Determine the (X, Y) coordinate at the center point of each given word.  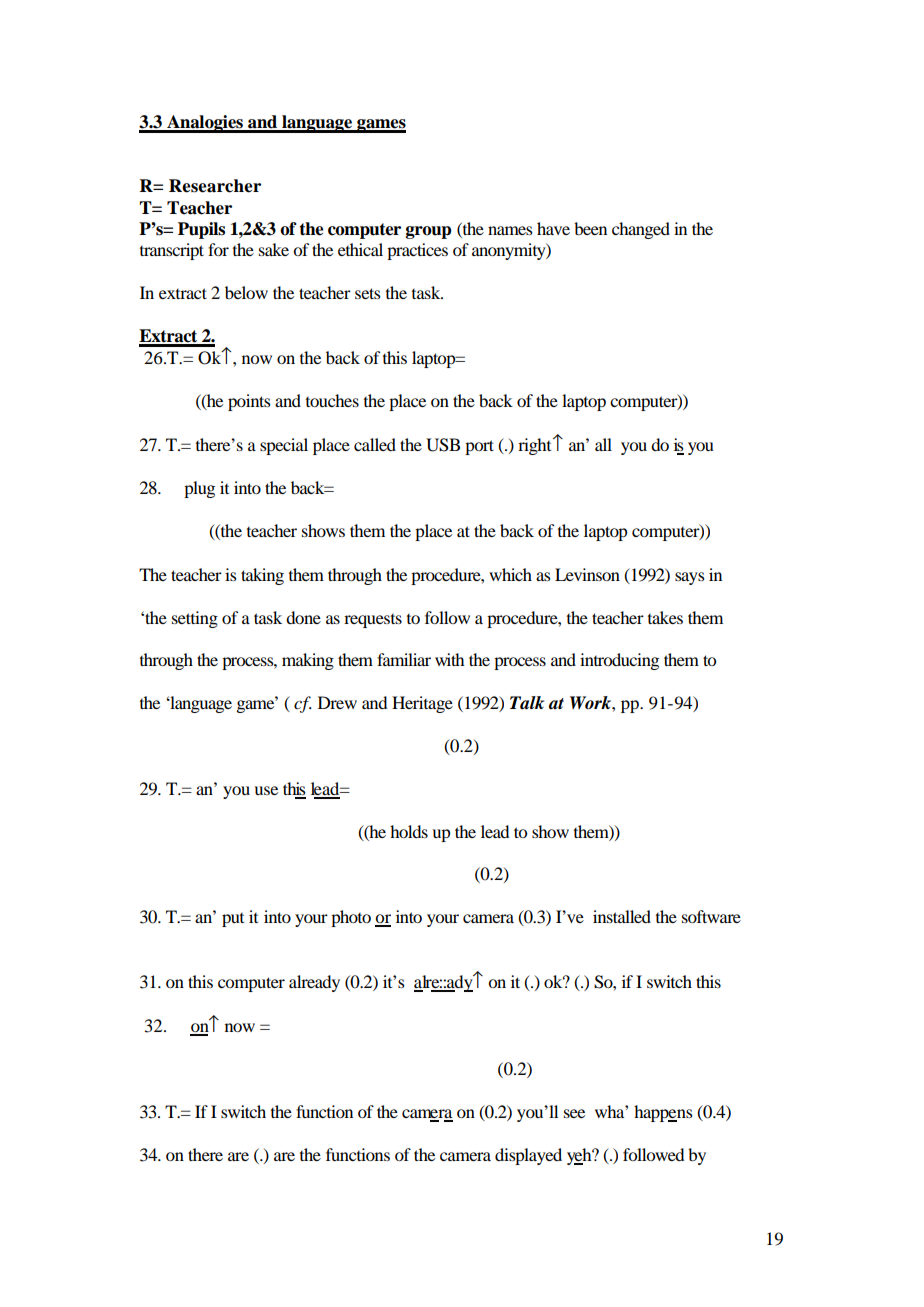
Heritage (422, 704)
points (249, 402)
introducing (619, 661)
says (690, 578)
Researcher (215, 186)
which (510, 574)
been (590, 228)
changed (641, 230)
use (266, 790)
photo (351, 918)
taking (262, 576)
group (428, 232)
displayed (528, 1156)
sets (368, 293)
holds (409, 831)
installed (622, 916)
